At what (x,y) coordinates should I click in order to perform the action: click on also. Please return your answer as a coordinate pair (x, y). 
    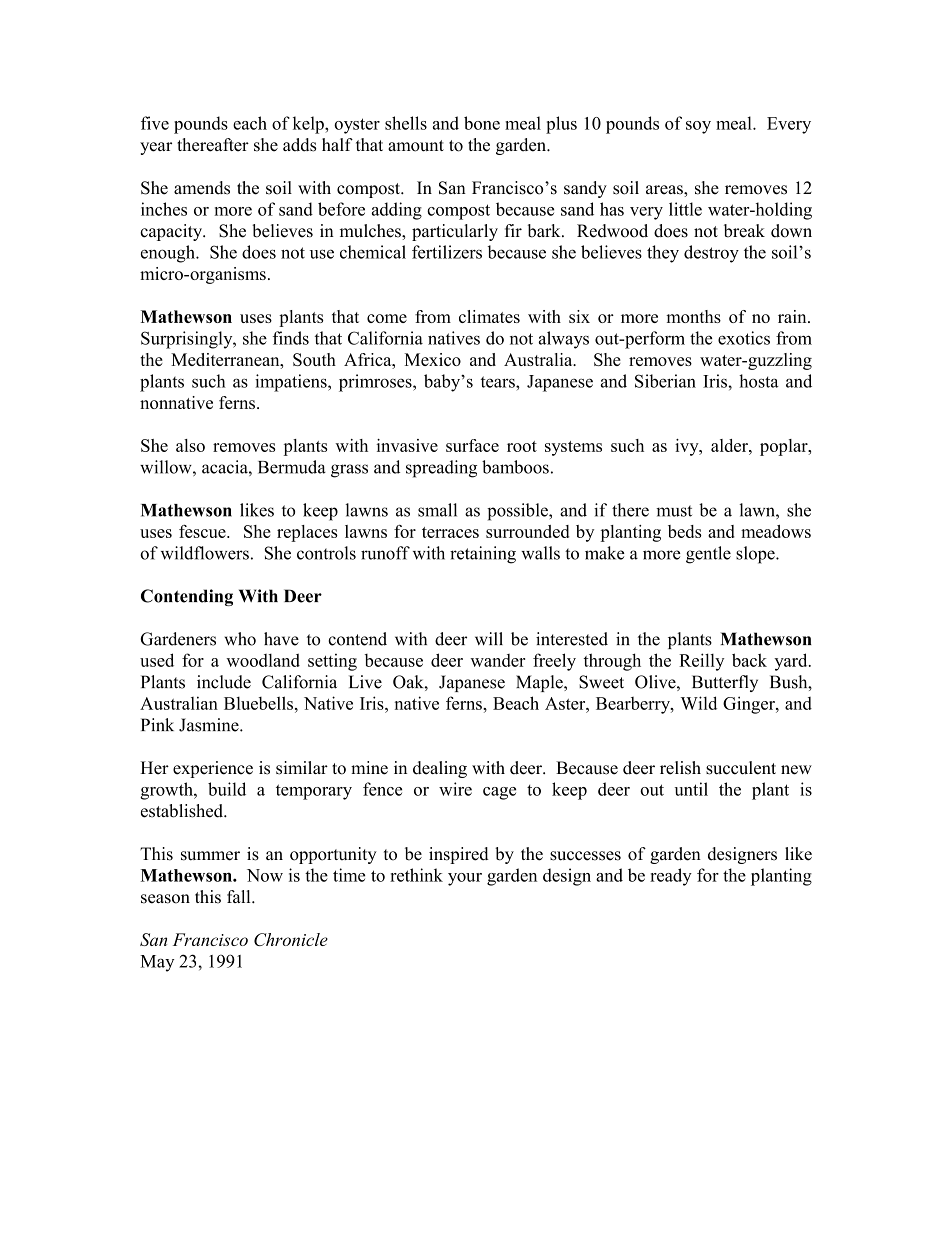
    Looking at the image, I should click on (190, 445).
